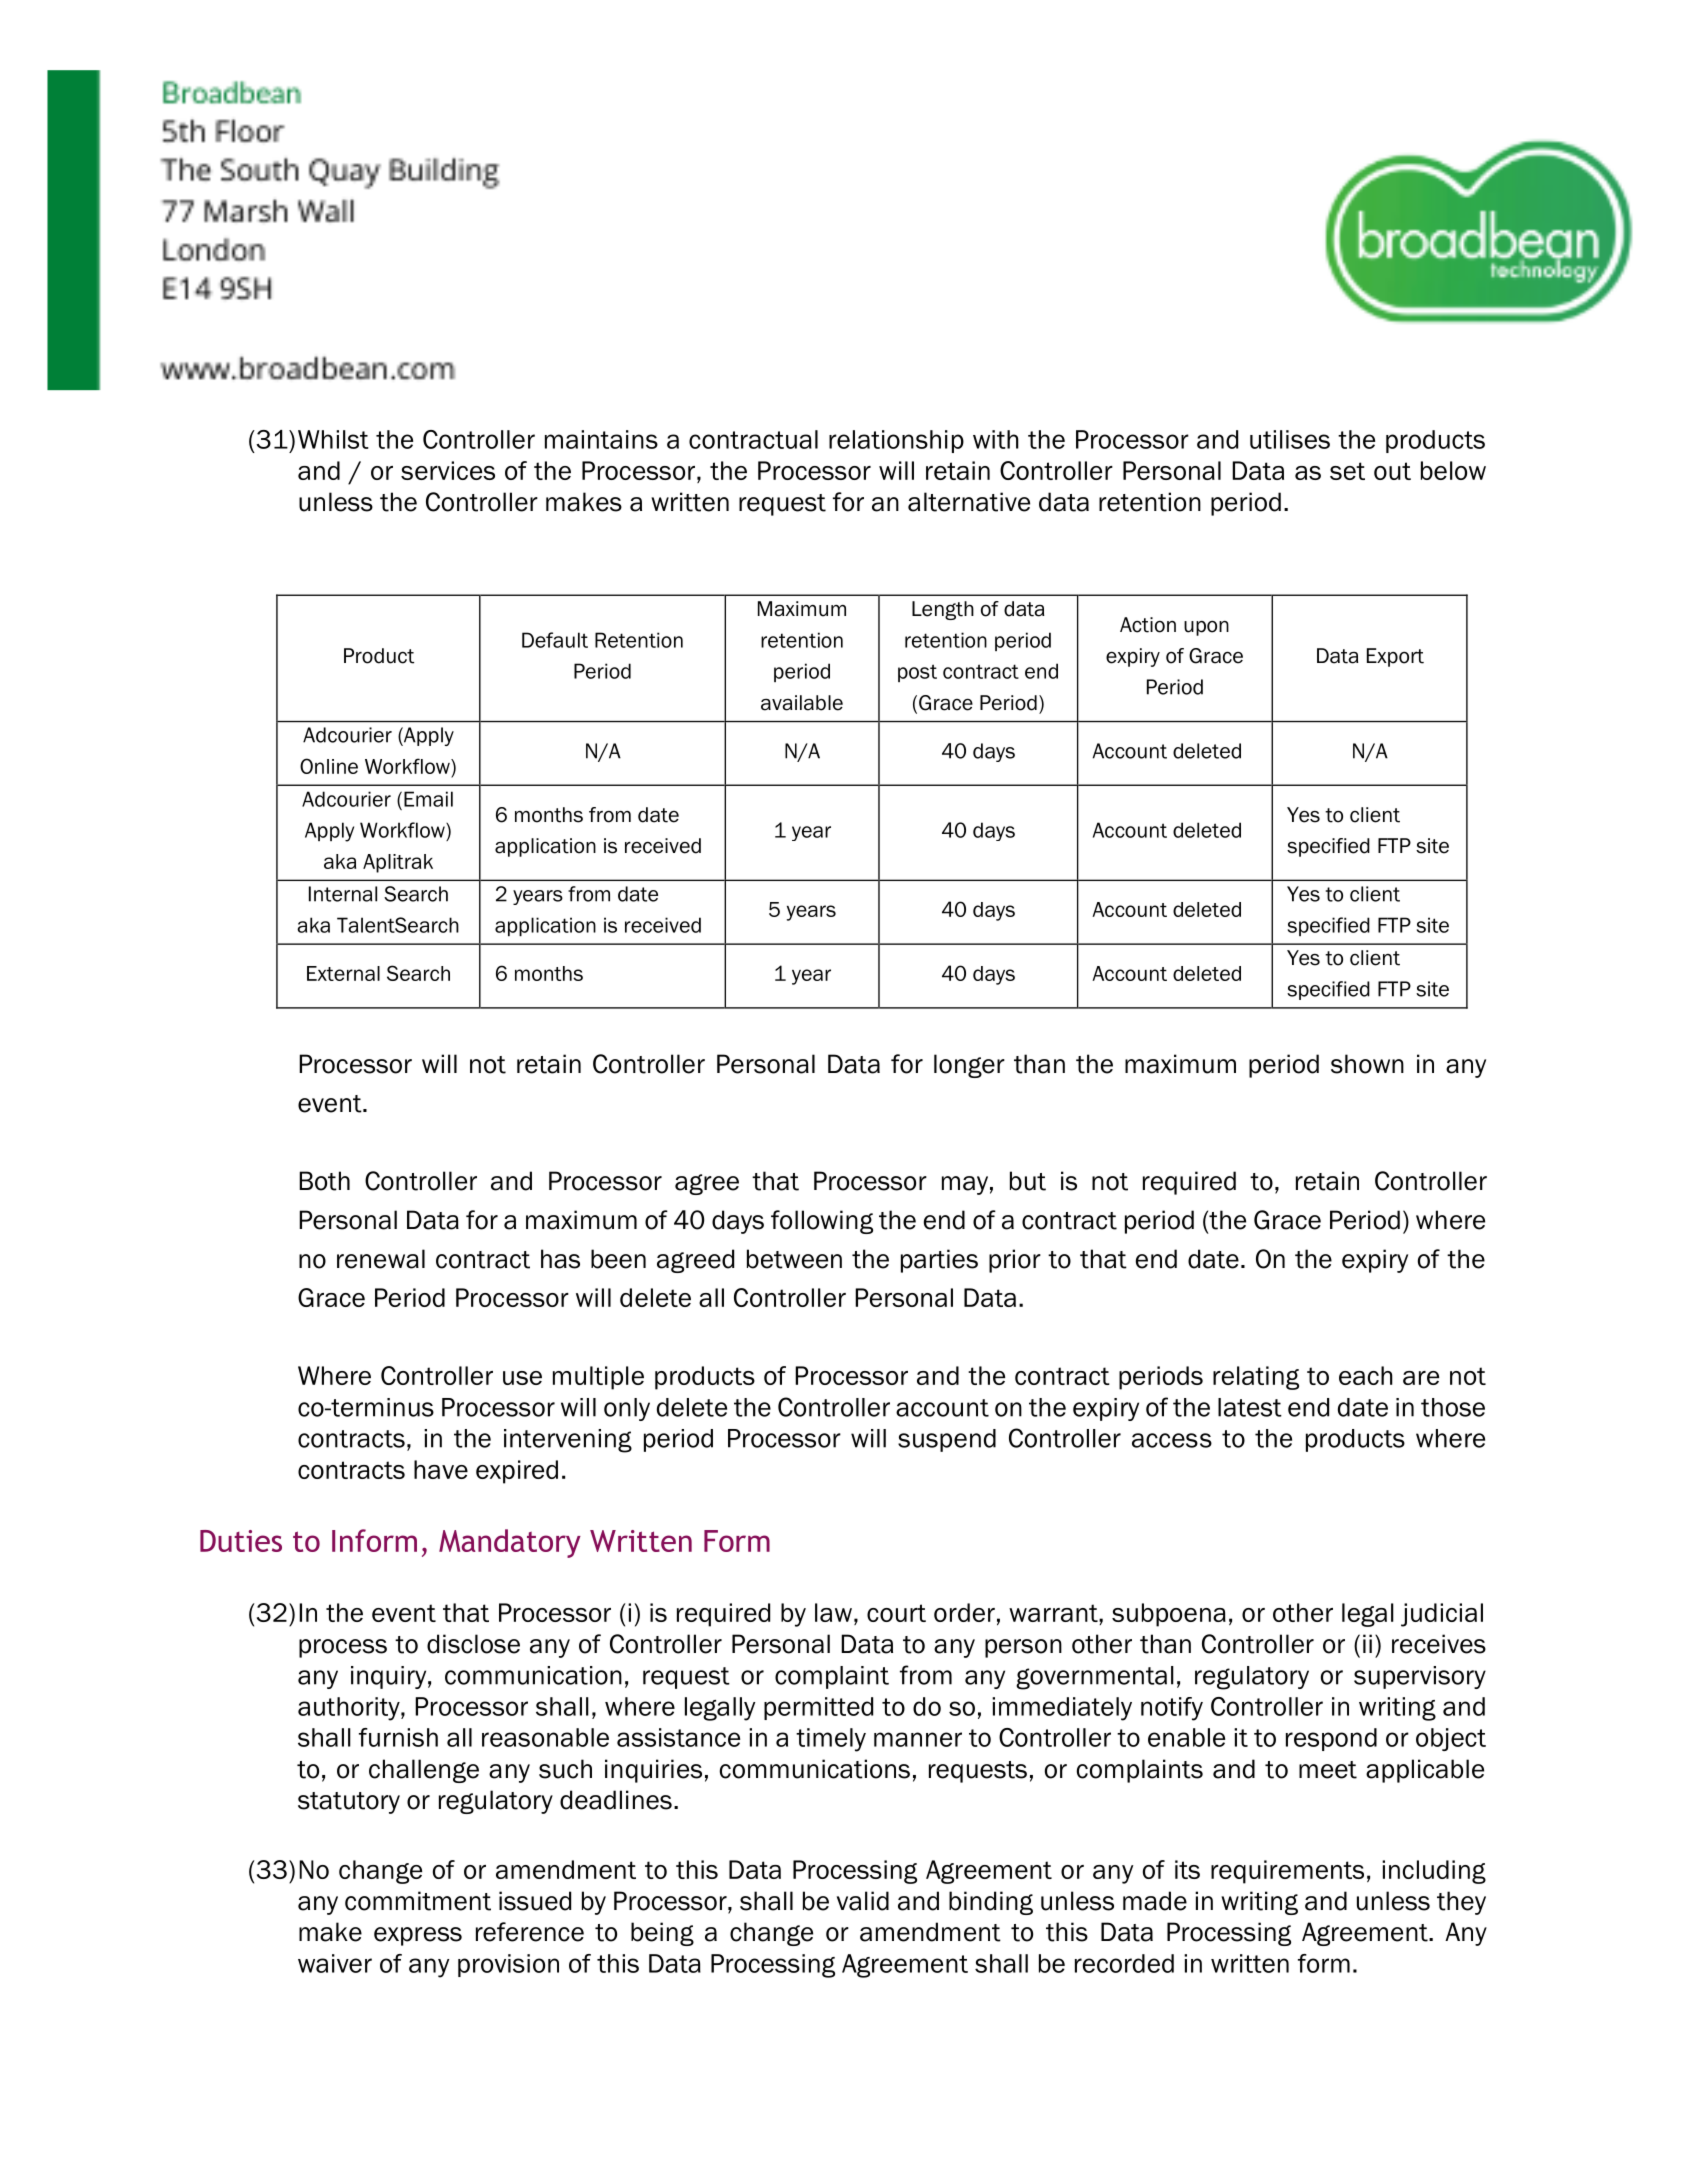 The height and width of the screenshot is (2180, 1685). What do you see at coordinates (343, 973) in the screenshot?
I see `External` at bounding box center [343, 973].
